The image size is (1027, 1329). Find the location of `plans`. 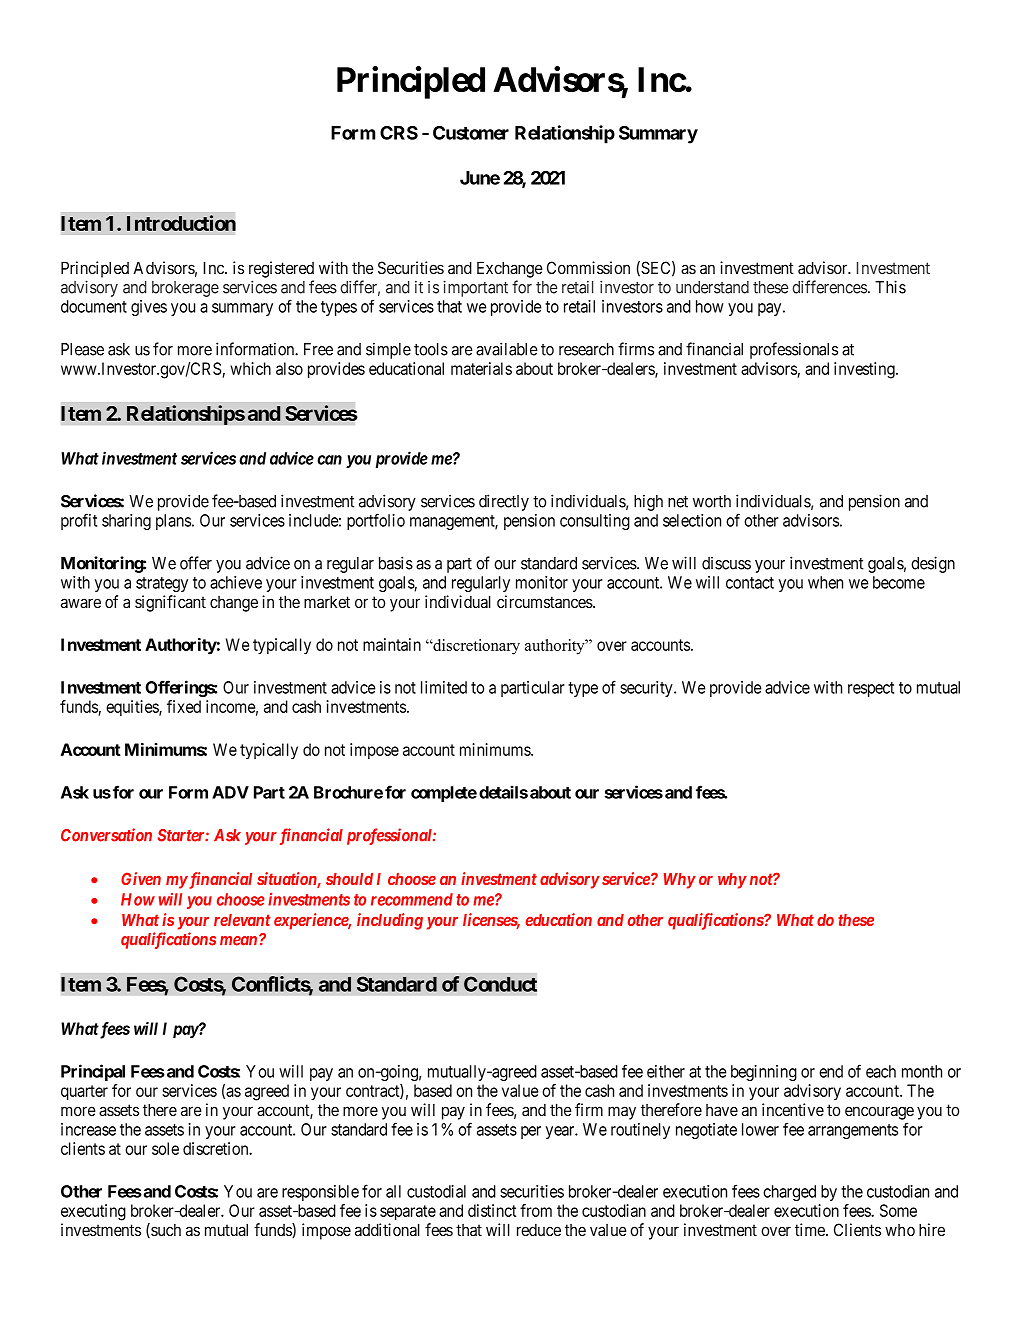

plans is located at coordinates (173, 522).
